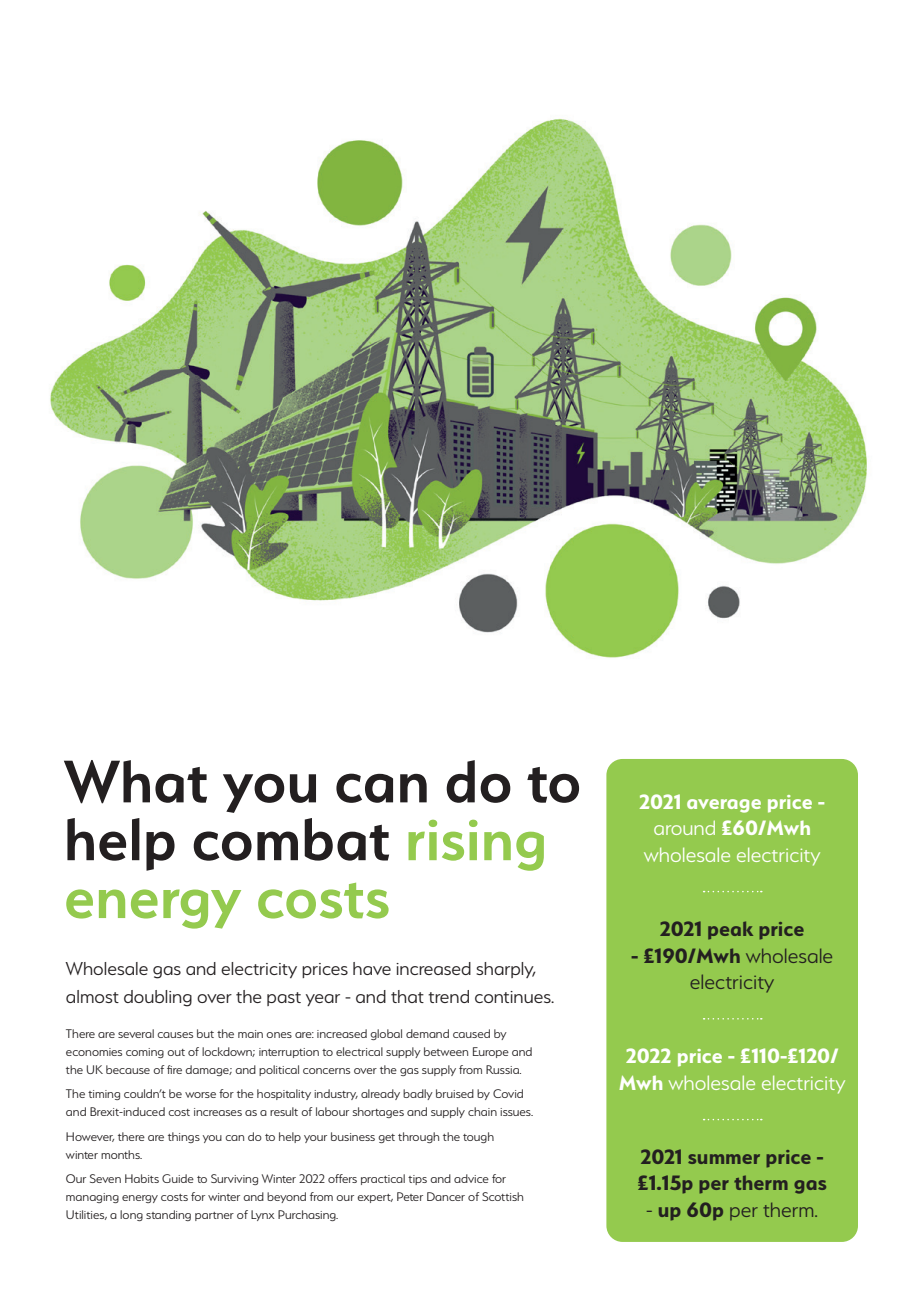 The height and width of the page is (1308, 924). I want to click on rising, so click(476, 845).
